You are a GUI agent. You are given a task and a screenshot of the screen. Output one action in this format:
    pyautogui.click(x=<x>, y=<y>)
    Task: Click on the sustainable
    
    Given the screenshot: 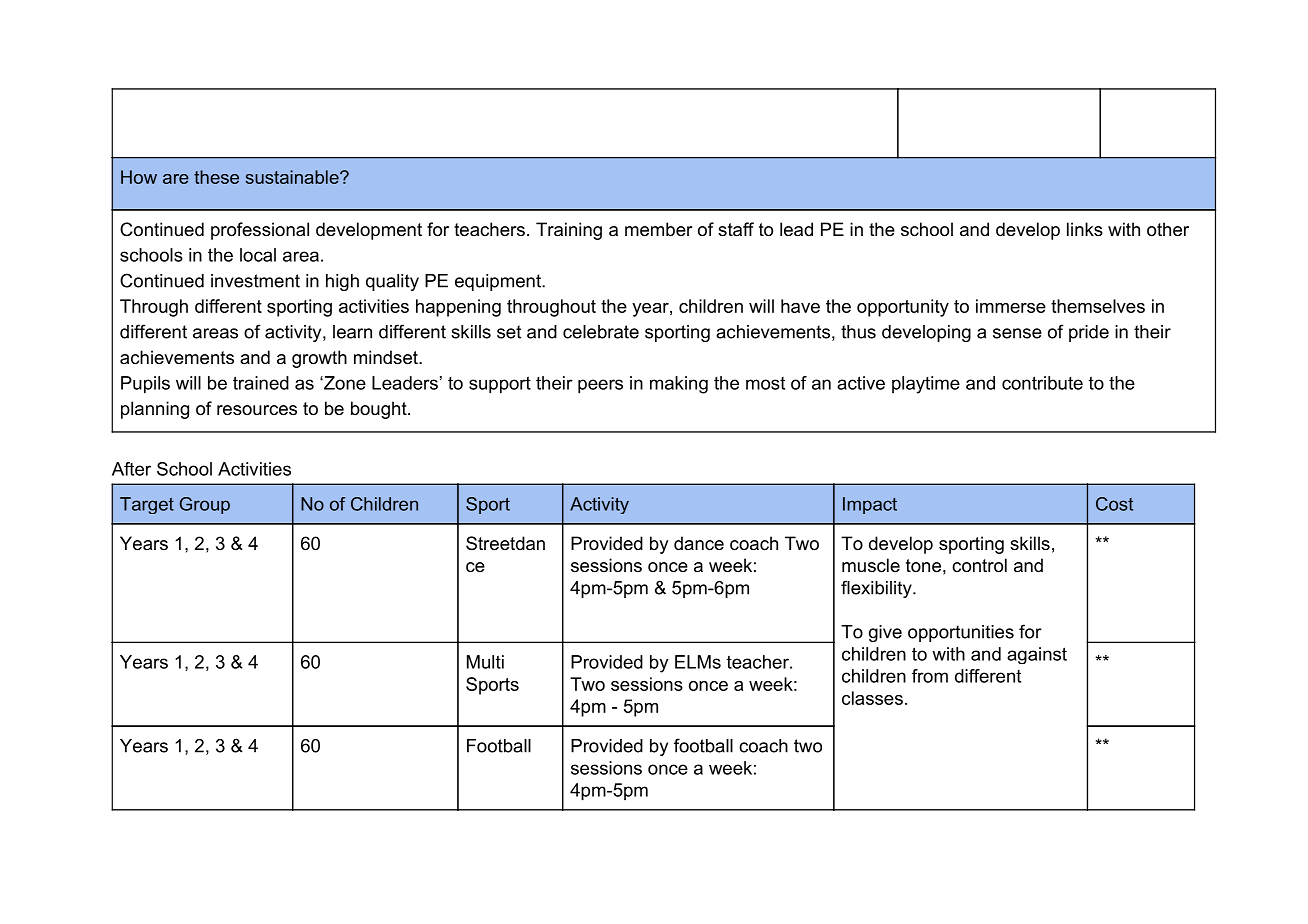 What is the action you would take?
    pyautogui.click(x=293, y=177)
